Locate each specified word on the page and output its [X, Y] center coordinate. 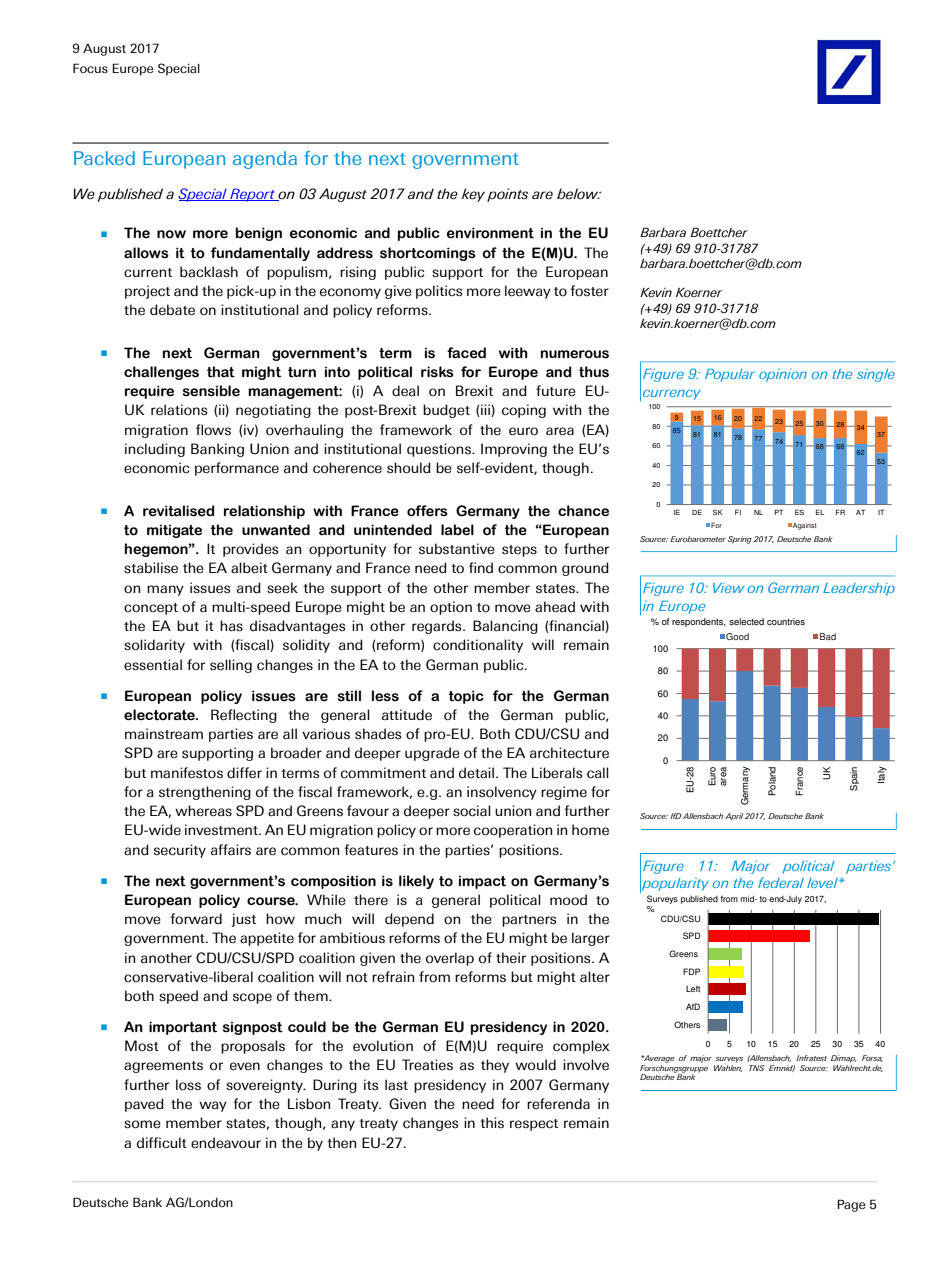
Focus [90, 68]
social [472, 811]
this [492, 1123]
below [579, 194]
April [734, 817]
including [155, 450]
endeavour [226, 1143]
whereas [203, 811]
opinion [783, 375]
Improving [514, 450]
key [473, 195]
